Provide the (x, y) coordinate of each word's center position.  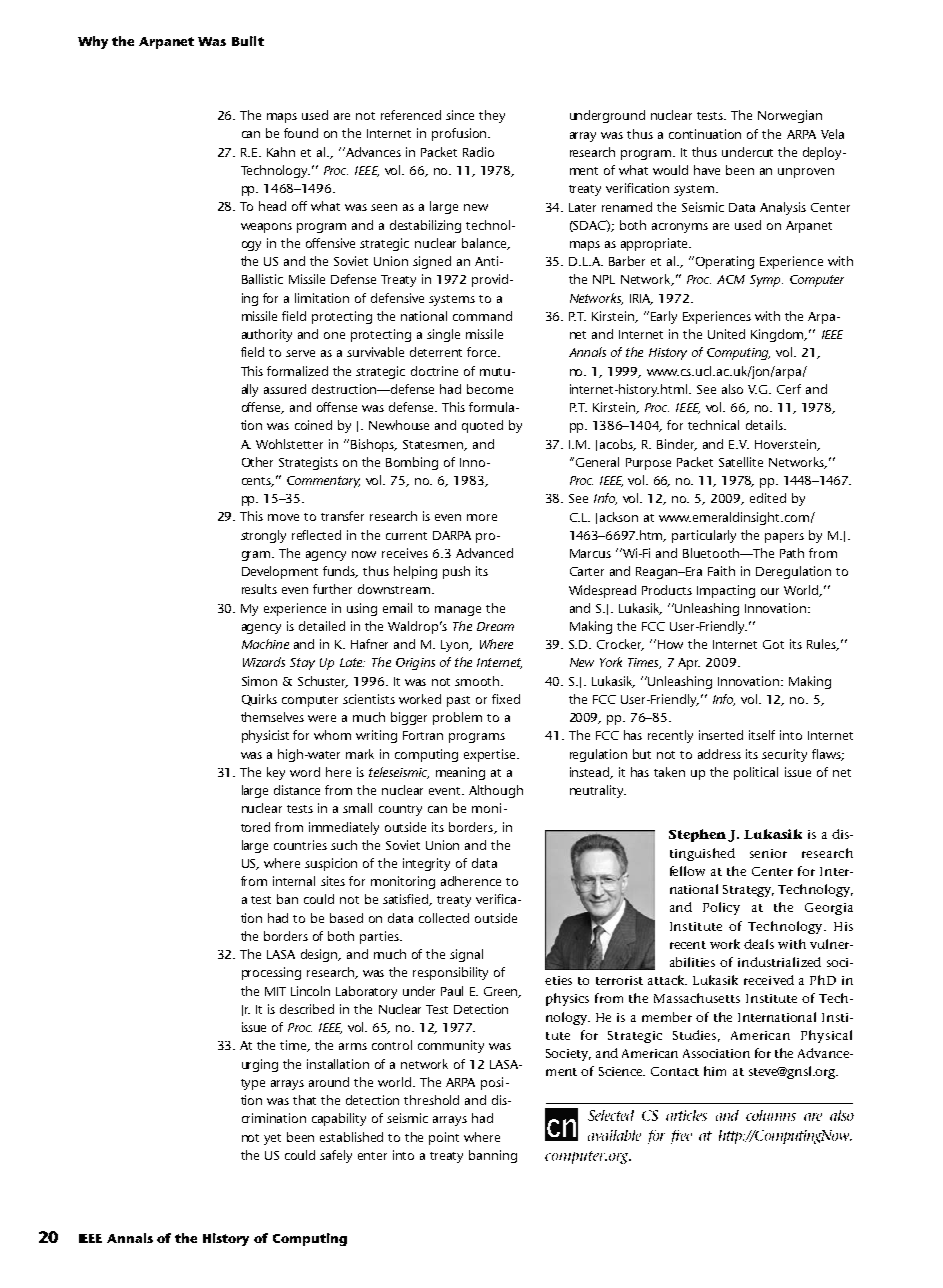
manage (458, 611)
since (460, 115)
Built (248, 41)
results (259, 589)
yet (272, 1139)
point (444, 1138)
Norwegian (790, 116)
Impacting (726, 591)
